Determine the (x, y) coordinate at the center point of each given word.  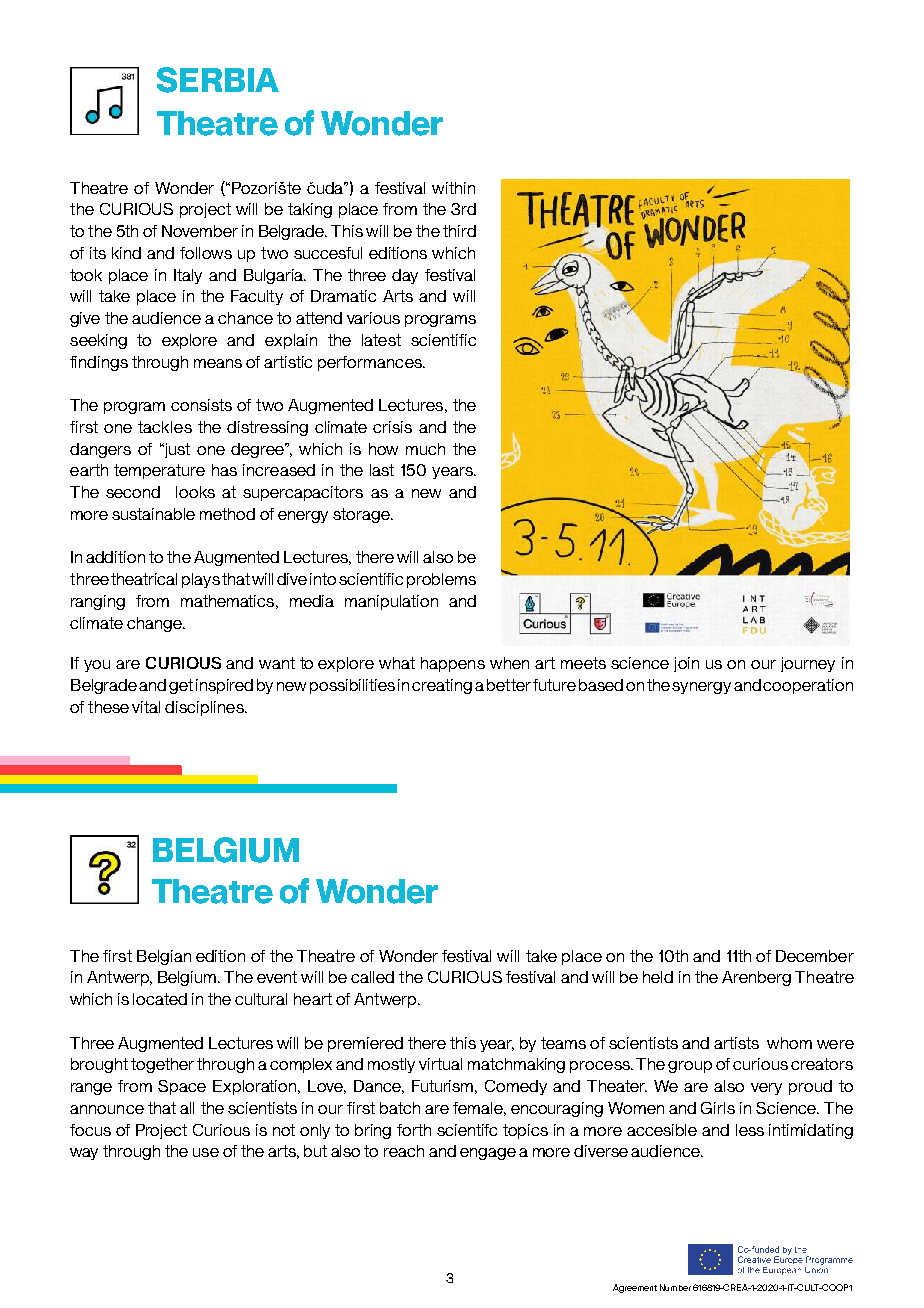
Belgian (164, 957)
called (372, 977)
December (815, 956)
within (453, 188)
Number (675, 1287)
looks (195, 492)
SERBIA (218, 80)
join (686, 664)
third (459, 231)
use (206, 1152)
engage (488, 1154)
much (425, 449)
